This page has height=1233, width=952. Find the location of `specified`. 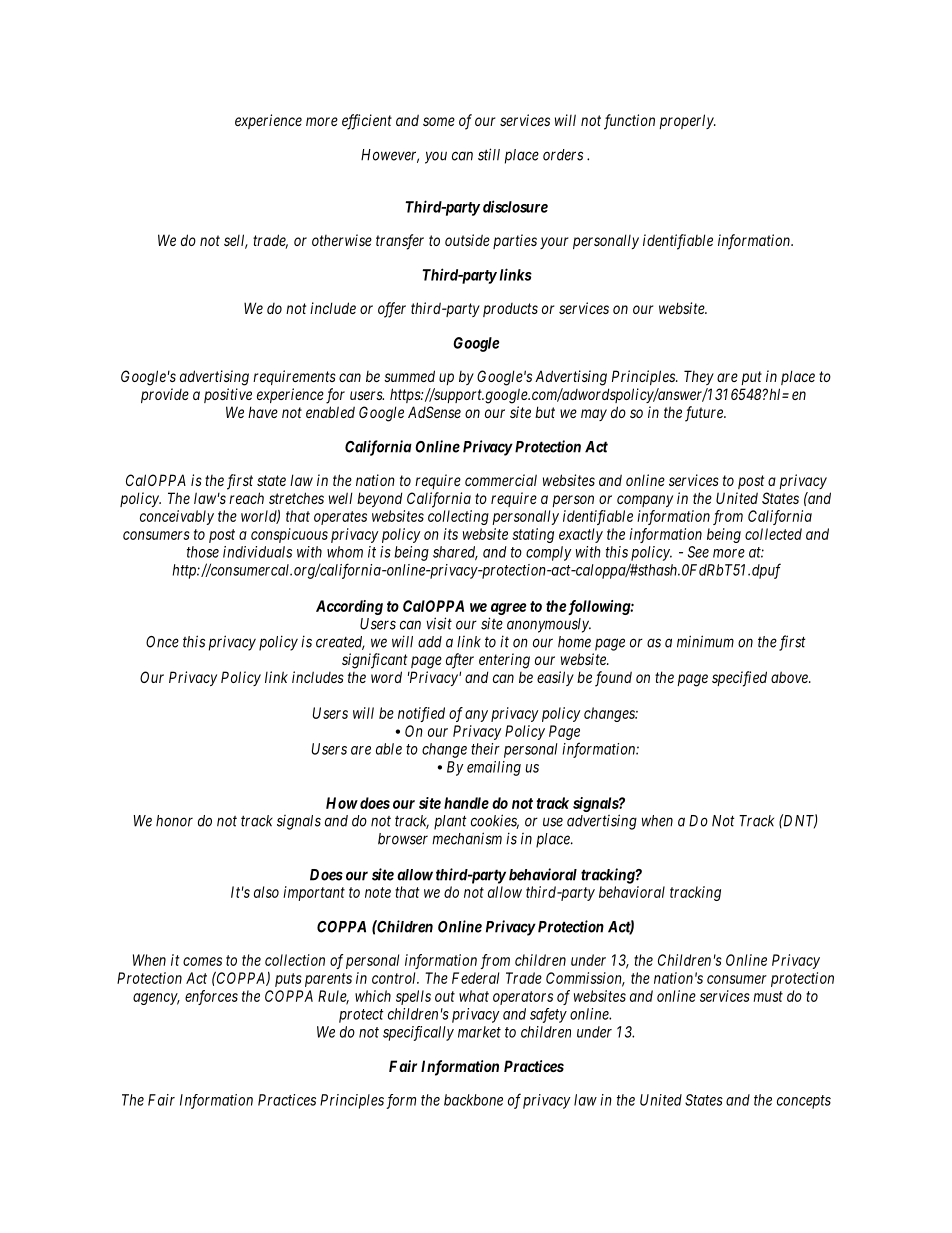

specified is located at coordinates (739, 679).
